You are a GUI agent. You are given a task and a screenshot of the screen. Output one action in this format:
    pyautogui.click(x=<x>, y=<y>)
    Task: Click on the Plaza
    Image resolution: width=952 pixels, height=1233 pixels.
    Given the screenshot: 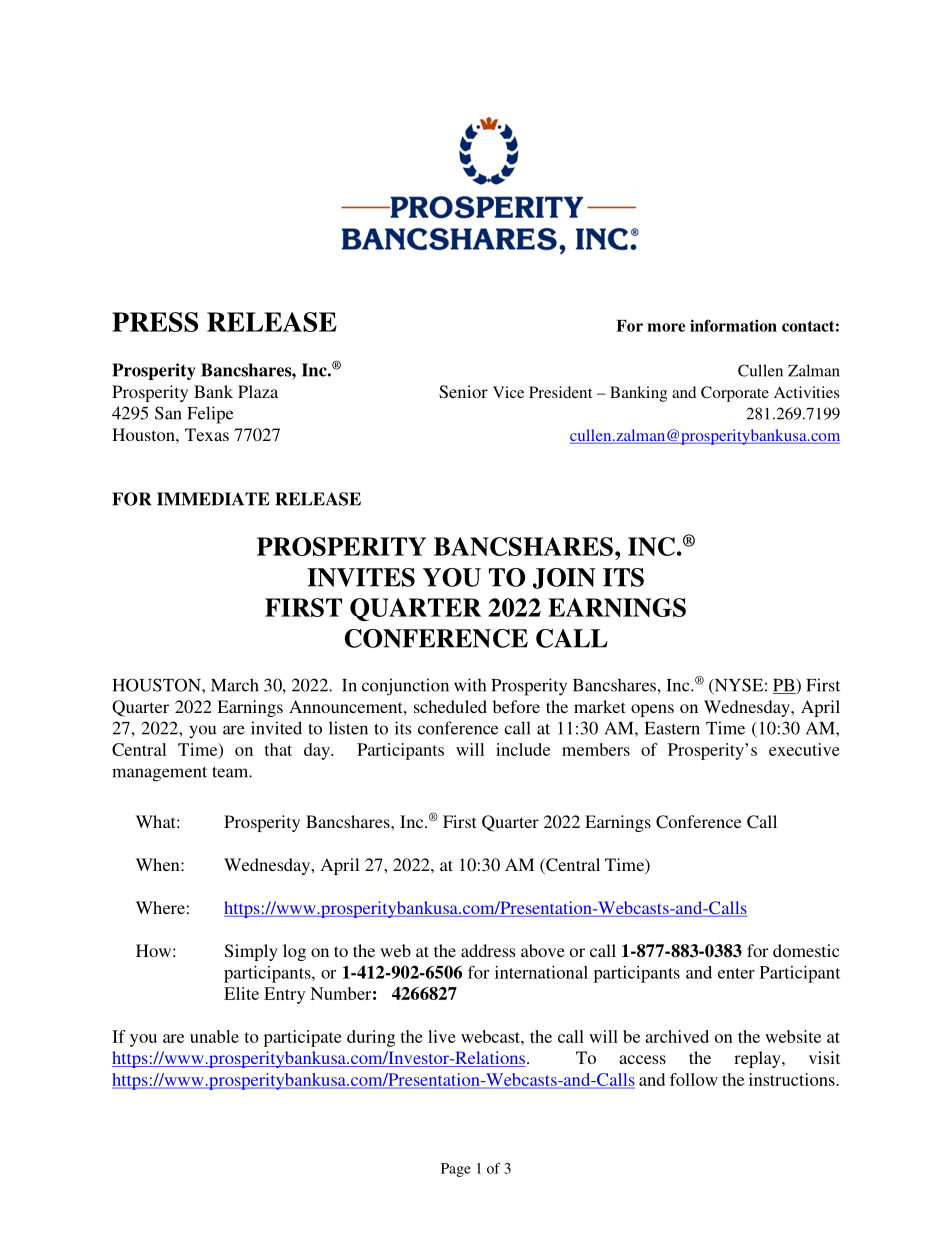 What is the action you would take?
    pyautogui.click(x=258, y=391)
